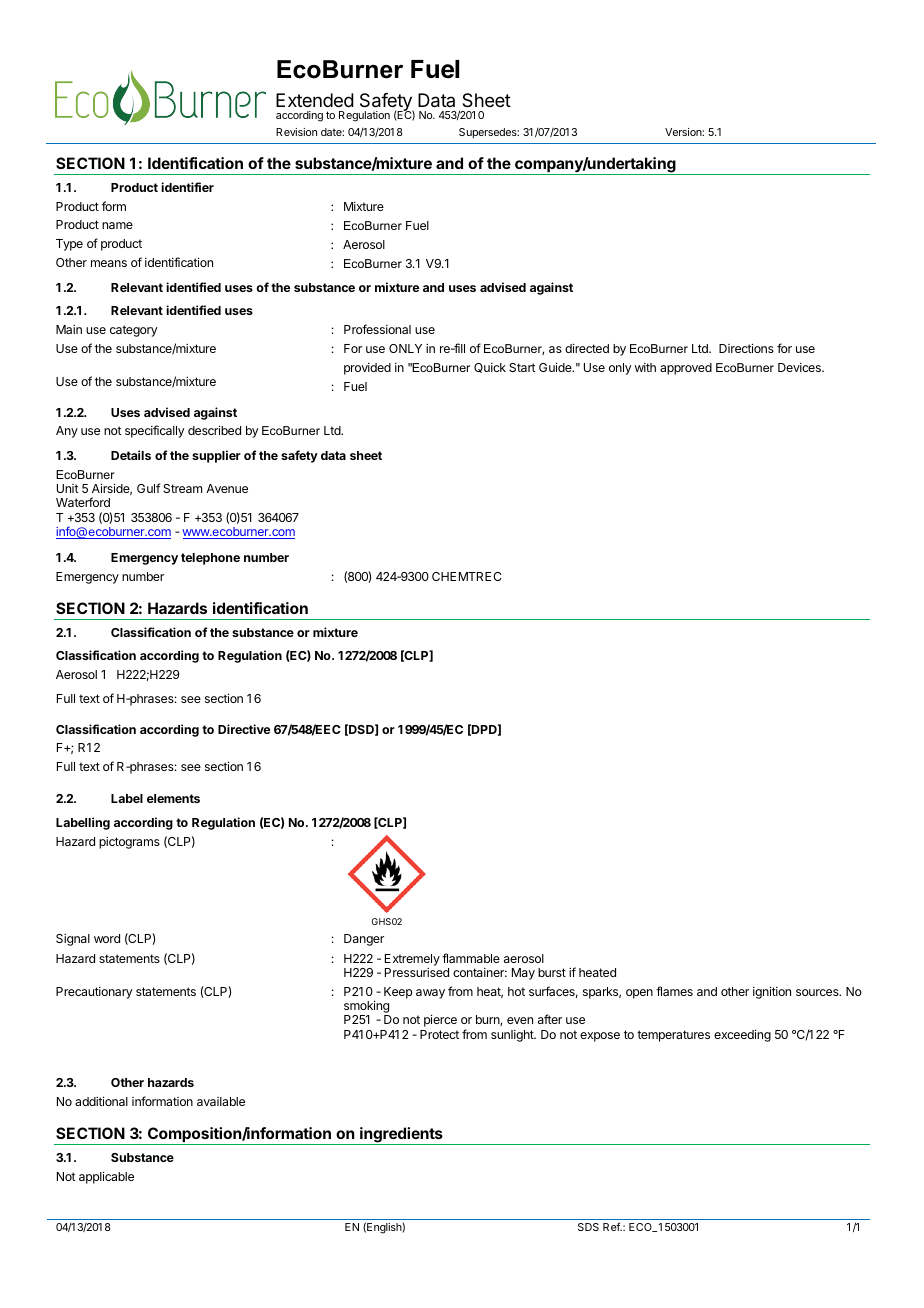 The height and width of the screenshot is (1308, 924). What do you see at coordinates (364, 940) in the screenshot?
I see `Danger` at bounding box center [364, 940].
